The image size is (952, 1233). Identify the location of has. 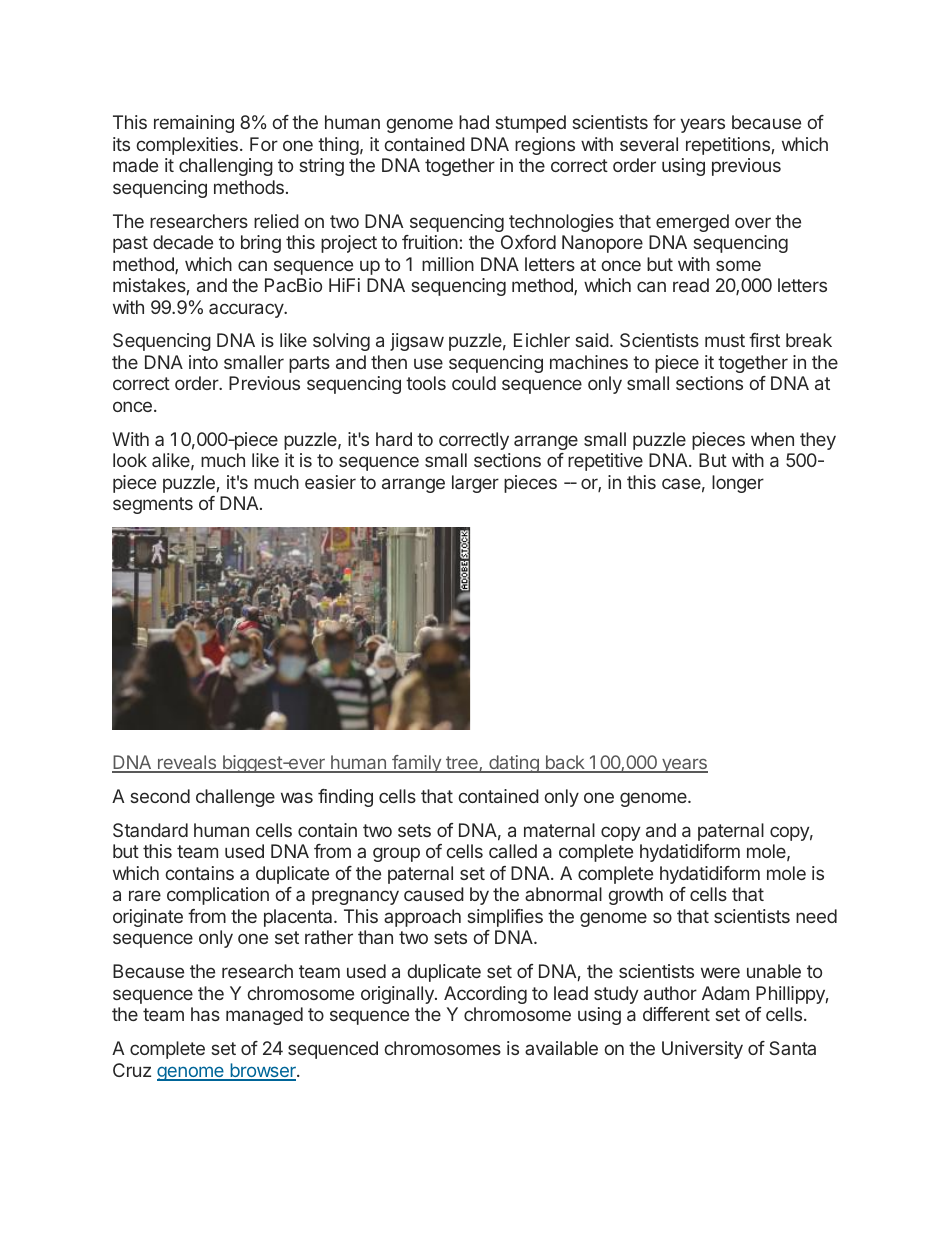
(205, 1014).
